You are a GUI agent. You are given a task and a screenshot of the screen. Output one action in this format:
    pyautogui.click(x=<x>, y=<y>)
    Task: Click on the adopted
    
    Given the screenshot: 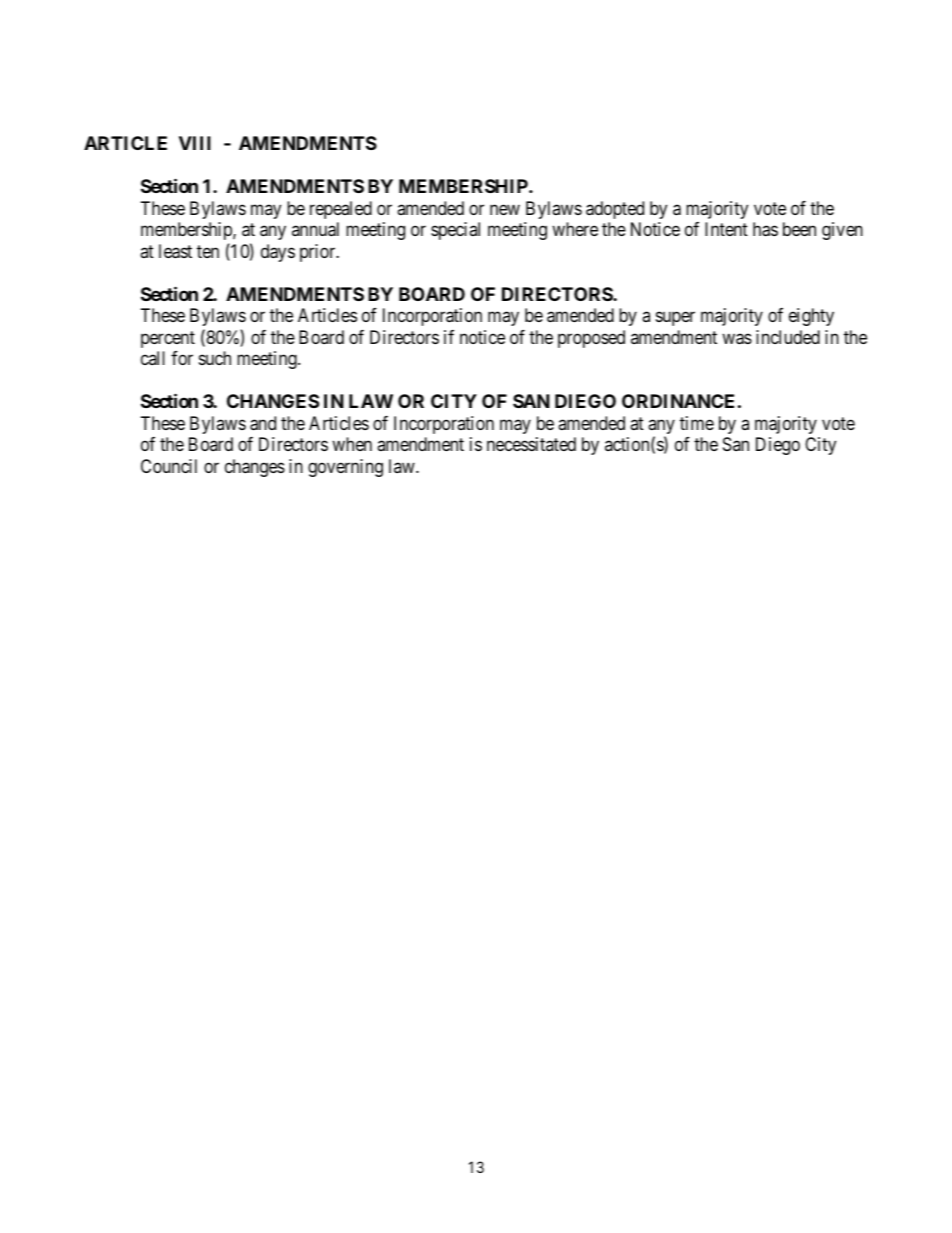 What is the action you would take?
    pyautogui.click(x=615, y=210)
